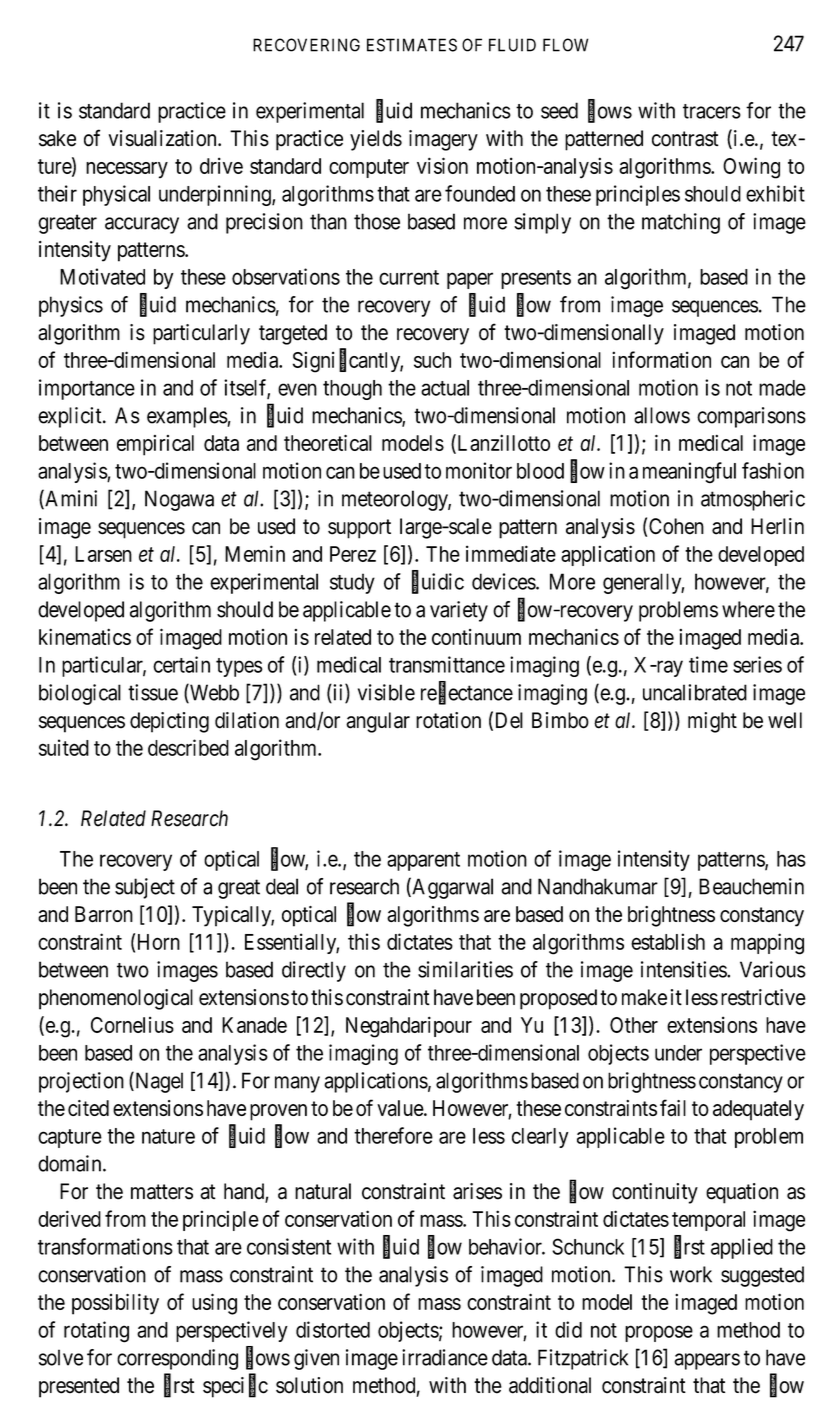 The image size is (840, 1427). I want to click on phenomenological, so click(116, 999).
